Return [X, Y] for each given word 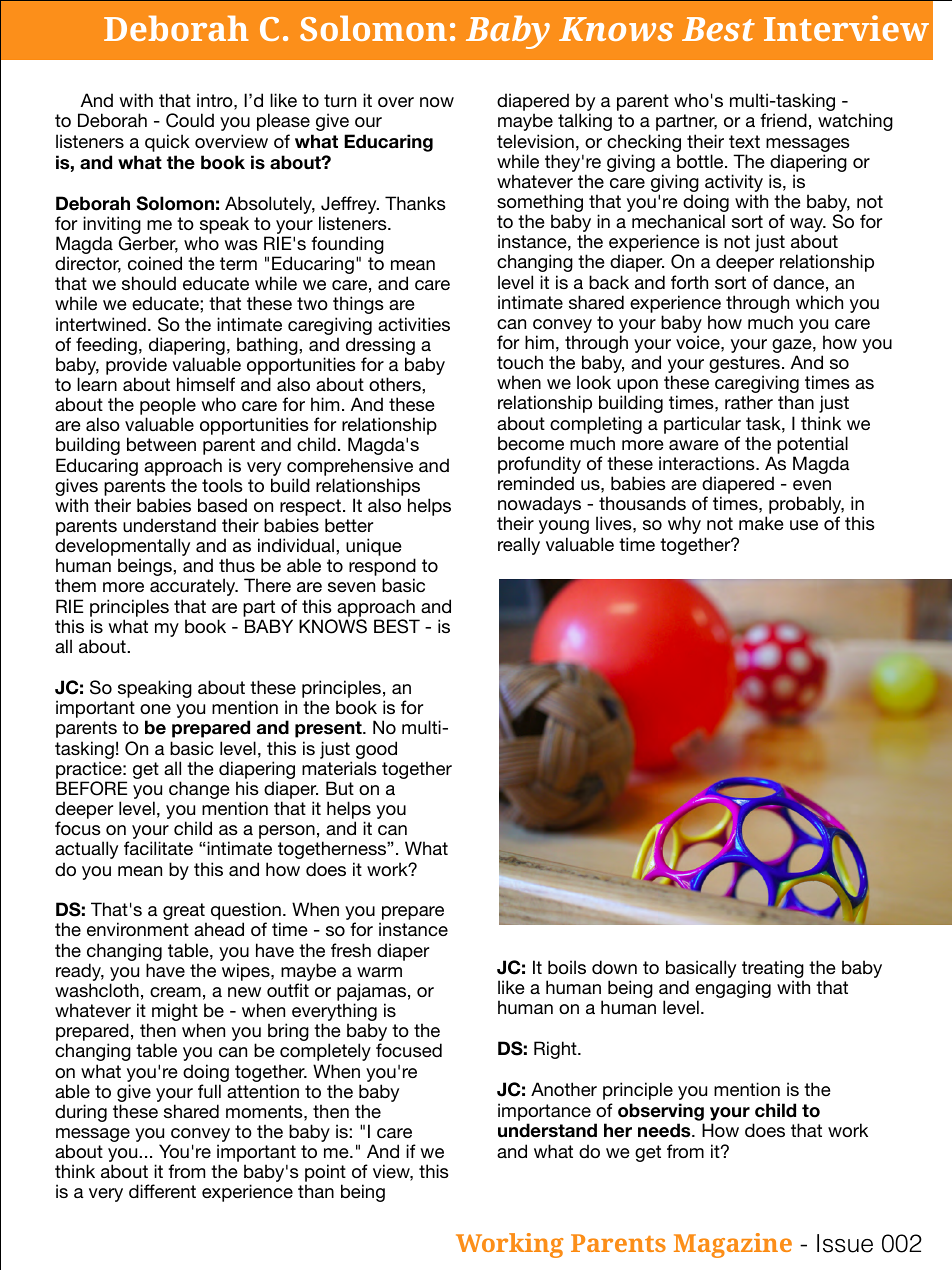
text [744, 141]
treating [773, 970]
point [325, 1174]
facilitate [158, 848]
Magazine [733, 1245]
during [81, 1113]
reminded [536, 483]
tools [222, 485]
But [340, 788]
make [761, 523]
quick [167, 143]
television [535, 141]
